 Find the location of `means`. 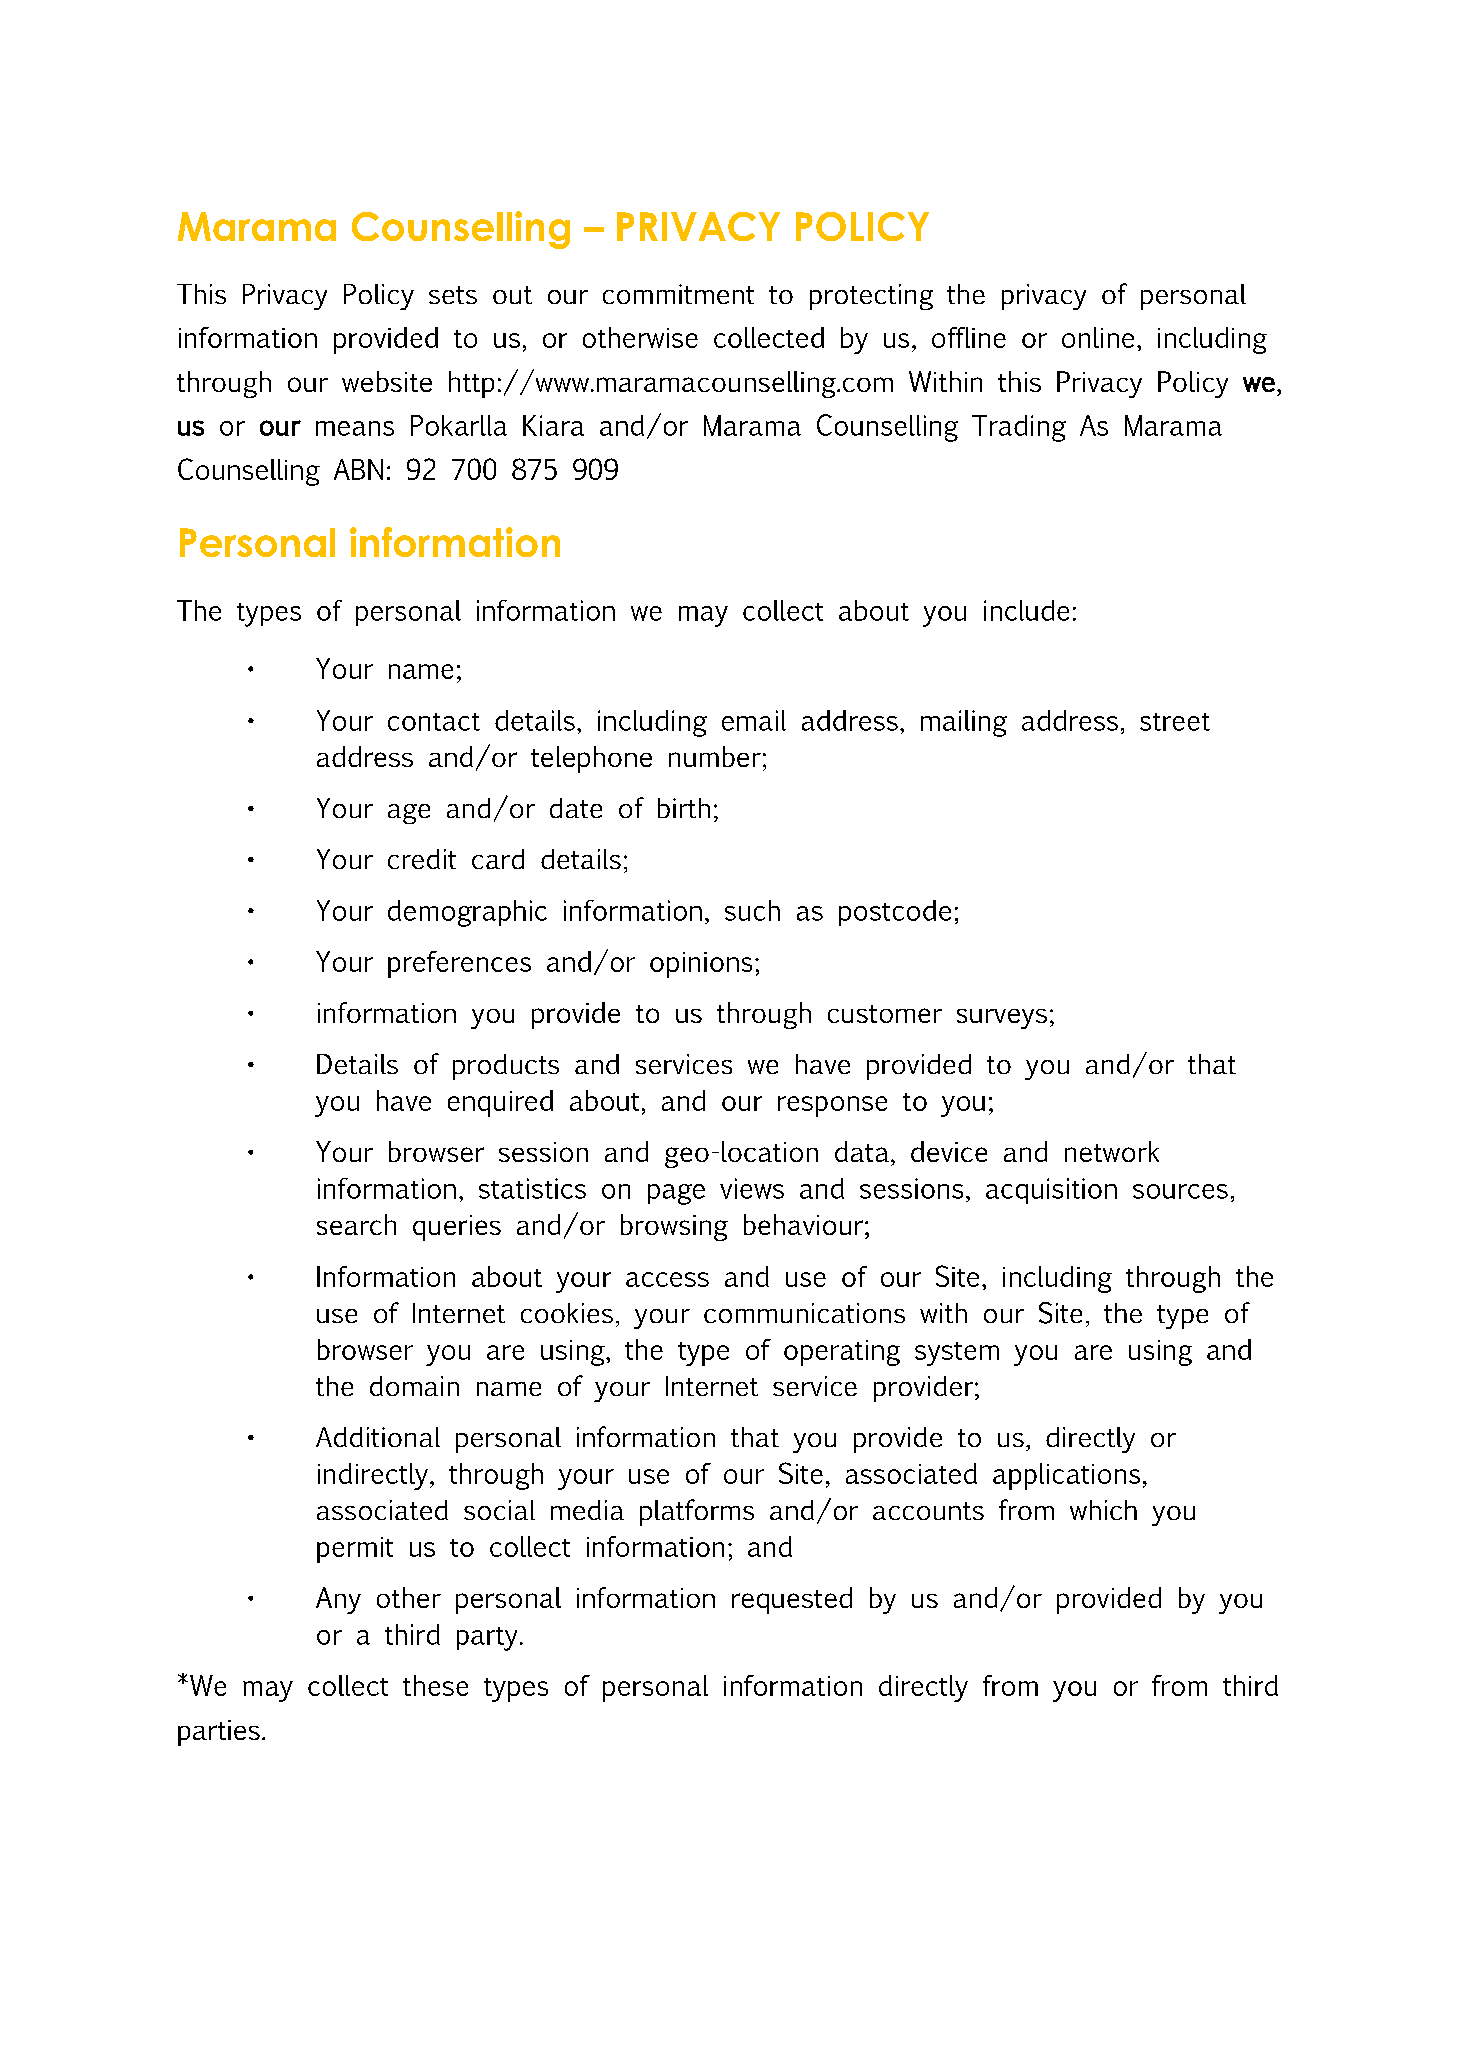

means is located at coordinates (355, 428).
